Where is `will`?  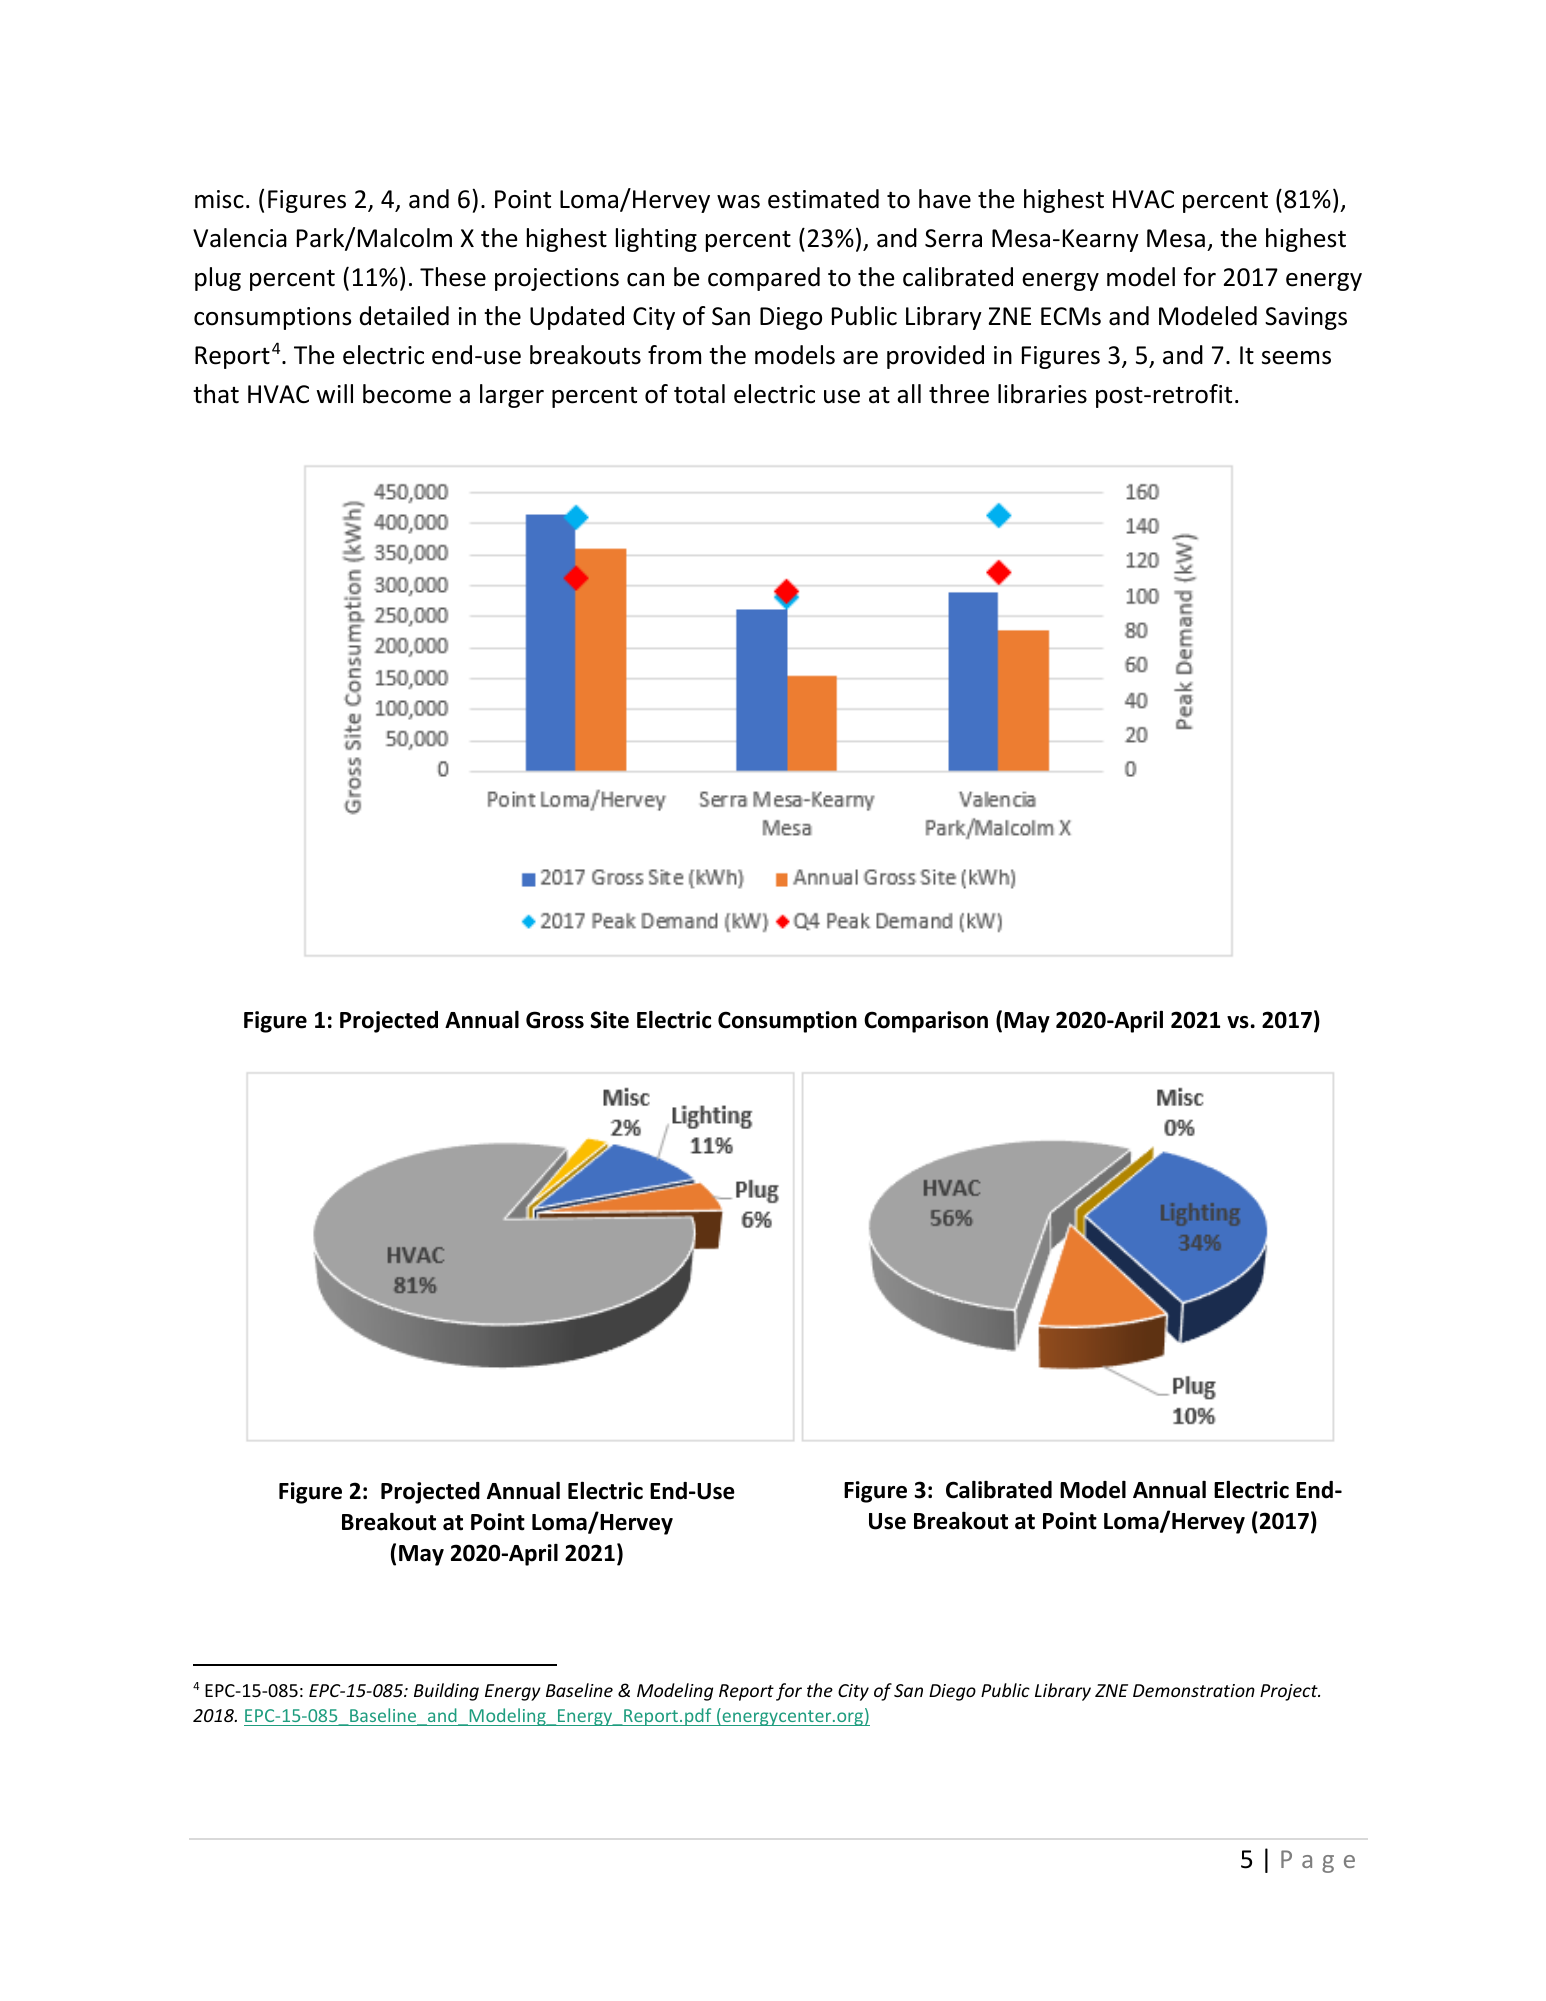 will is located at coordinates (334, 393).
